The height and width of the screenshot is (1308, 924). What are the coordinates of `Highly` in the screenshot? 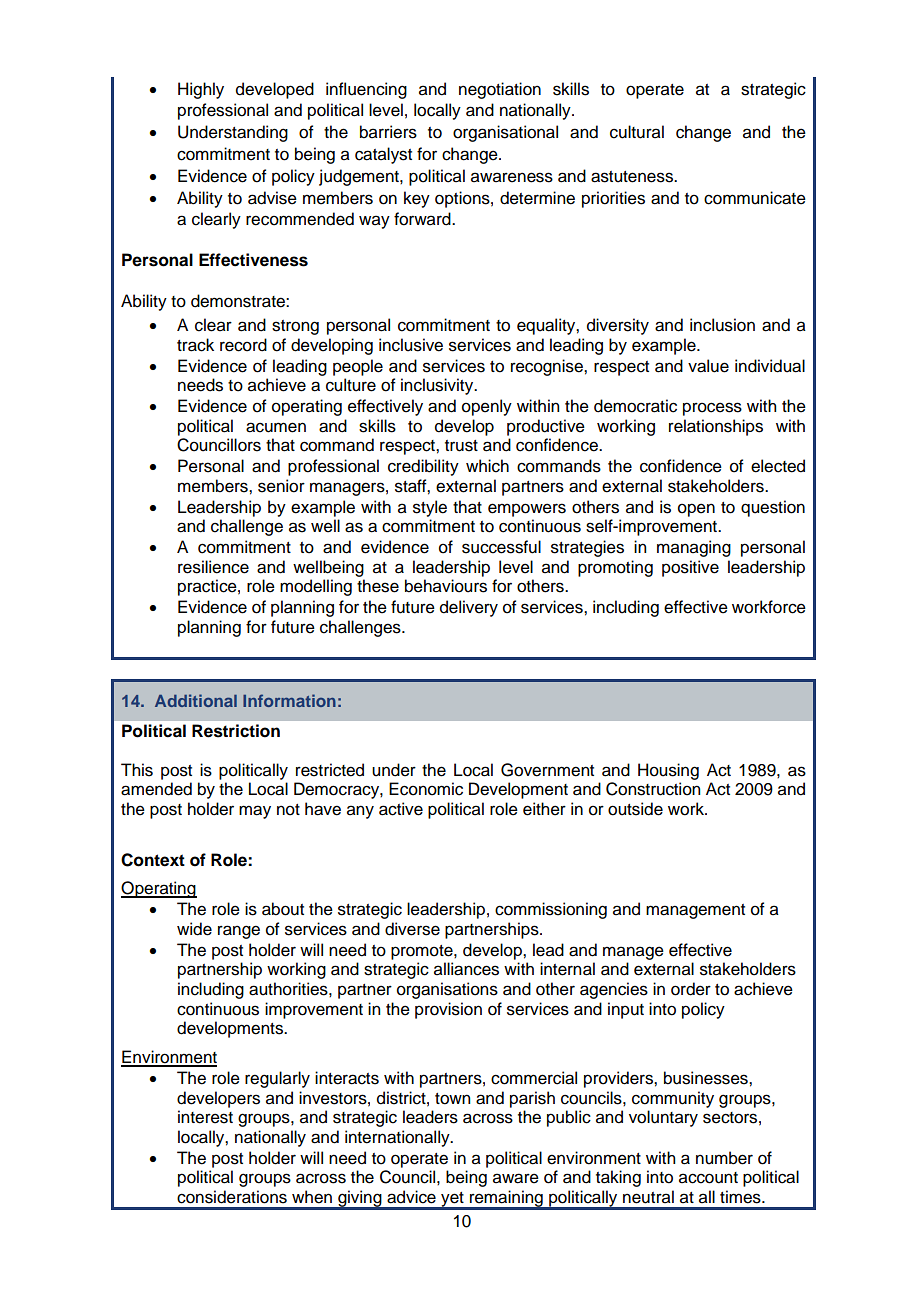 It's located at (201, 90).
